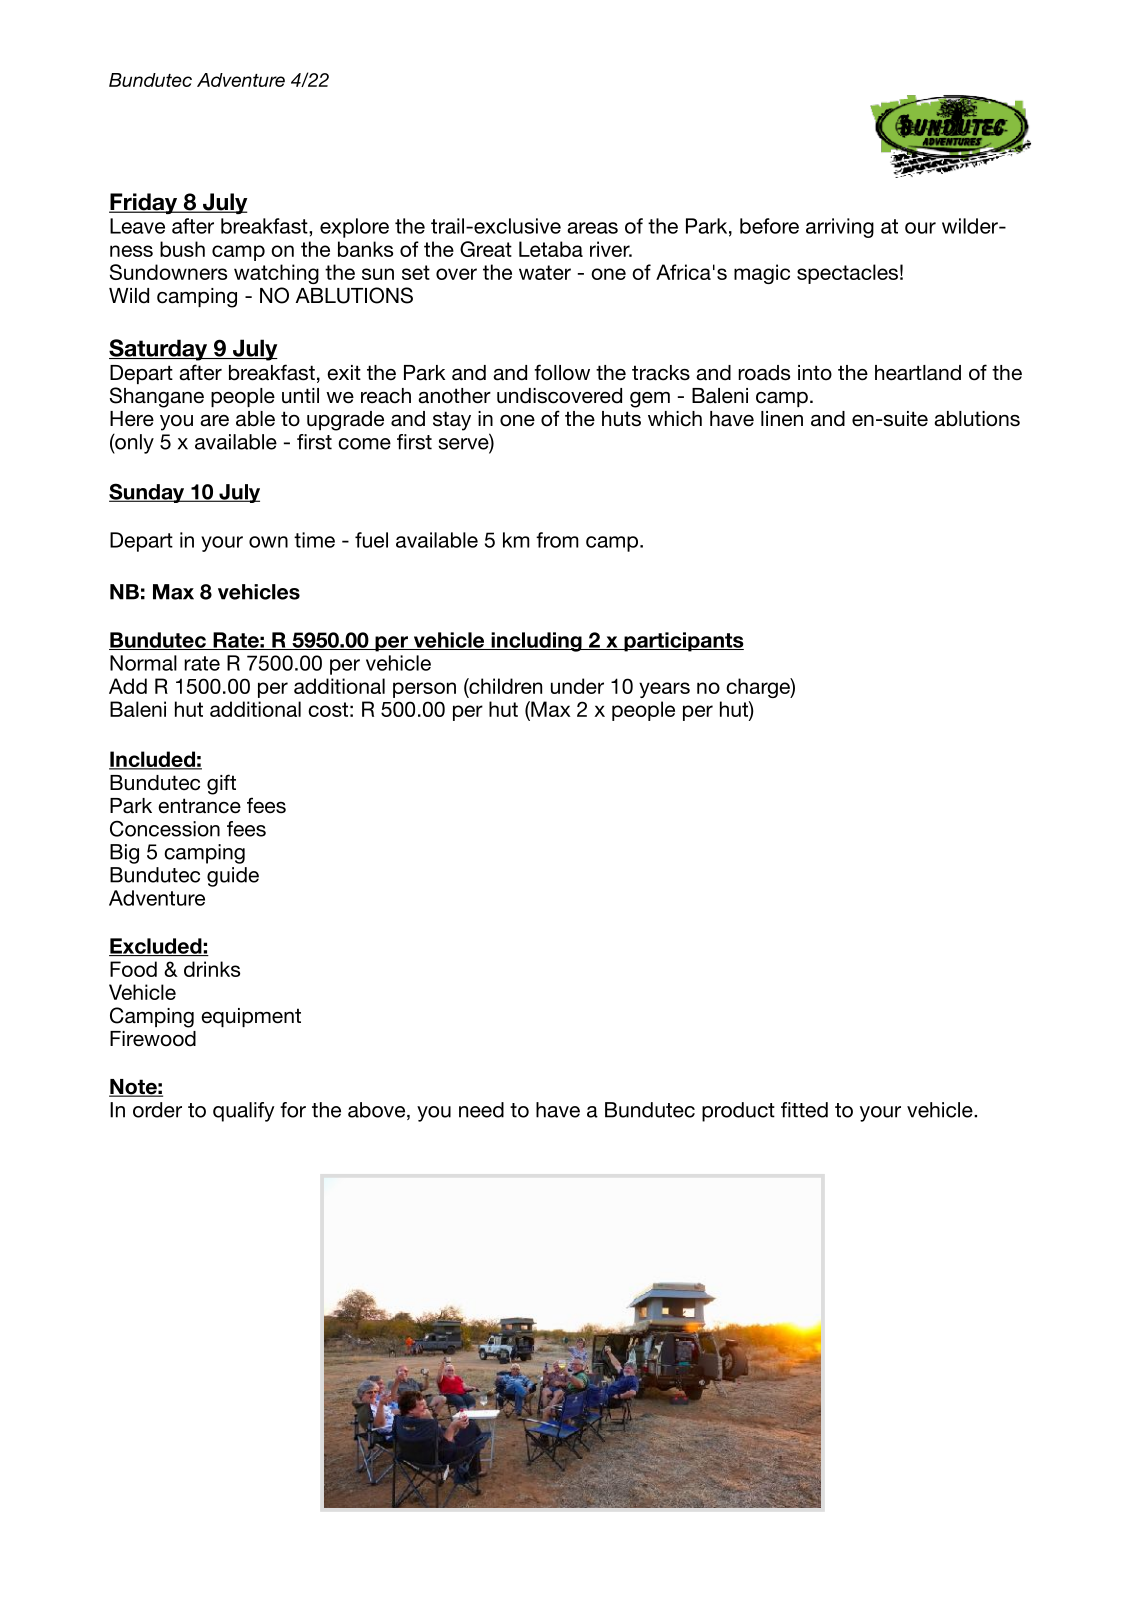  What do you see at coordinates (233, 877) in the document?
I see `guide` at bounding box center [233, 877].
